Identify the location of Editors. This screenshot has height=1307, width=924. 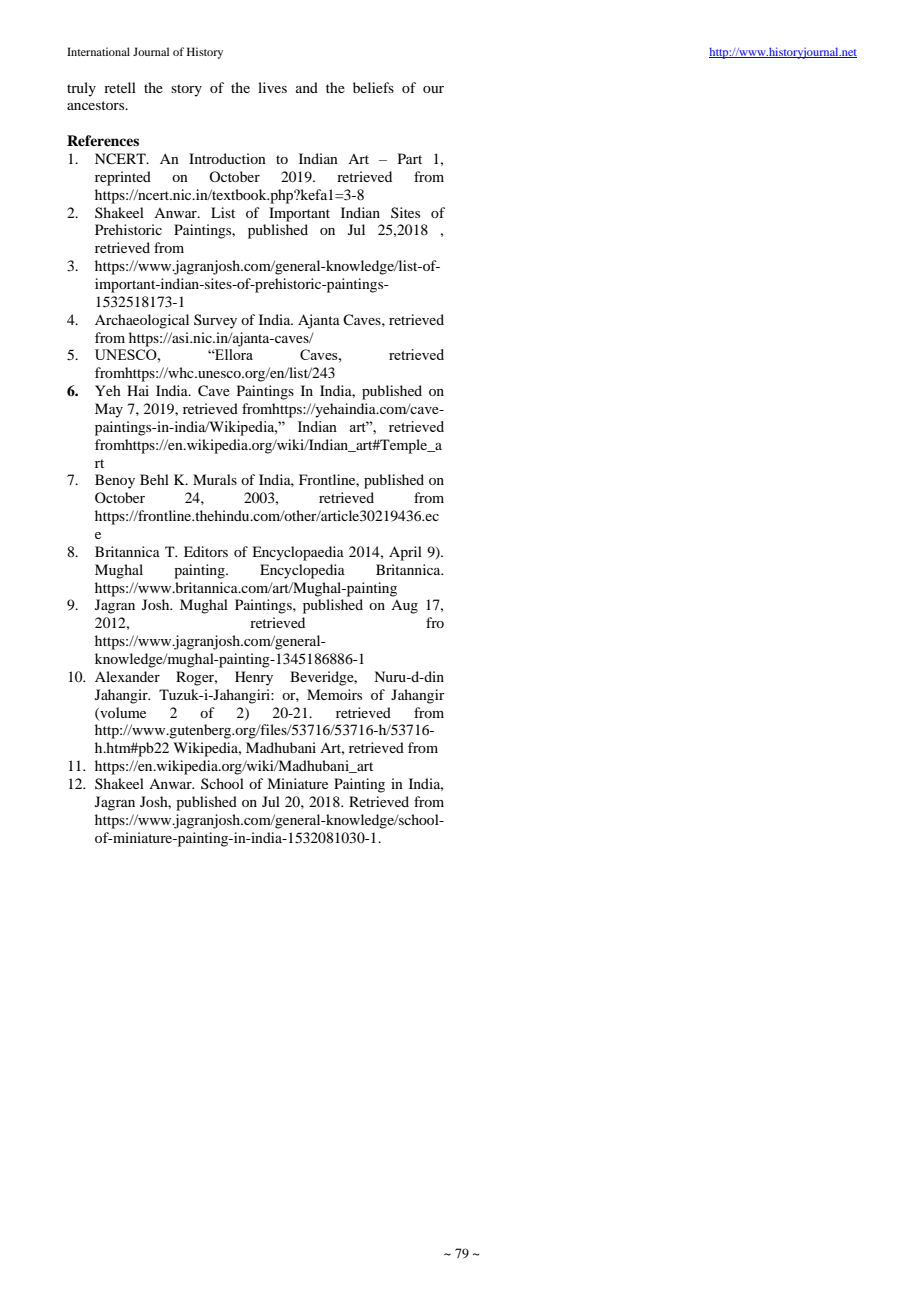
(206, 551).
